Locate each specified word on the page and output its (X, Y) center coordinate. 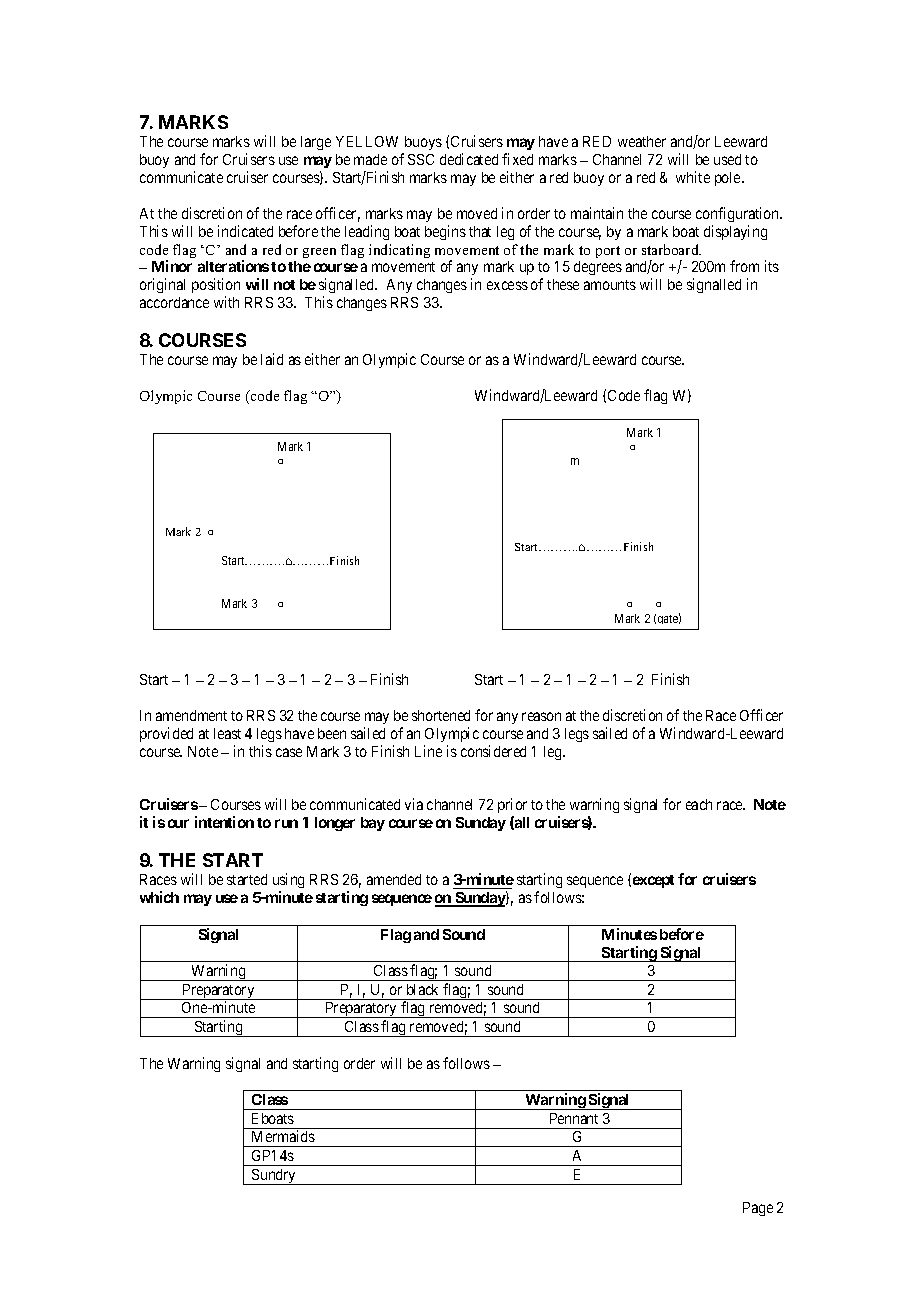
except (653, 881)
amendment (191, 715)
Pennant (574, 1118)
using (288, 882)
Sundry (274, 1177)
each (699, 804)
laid (272, 359)
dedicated (469, 159)
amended (394, 879)
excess (507, 285)
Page (758, 1209)
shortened (441, 715)
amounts (610, 285)
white (693, 177)
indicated (245, 231)
